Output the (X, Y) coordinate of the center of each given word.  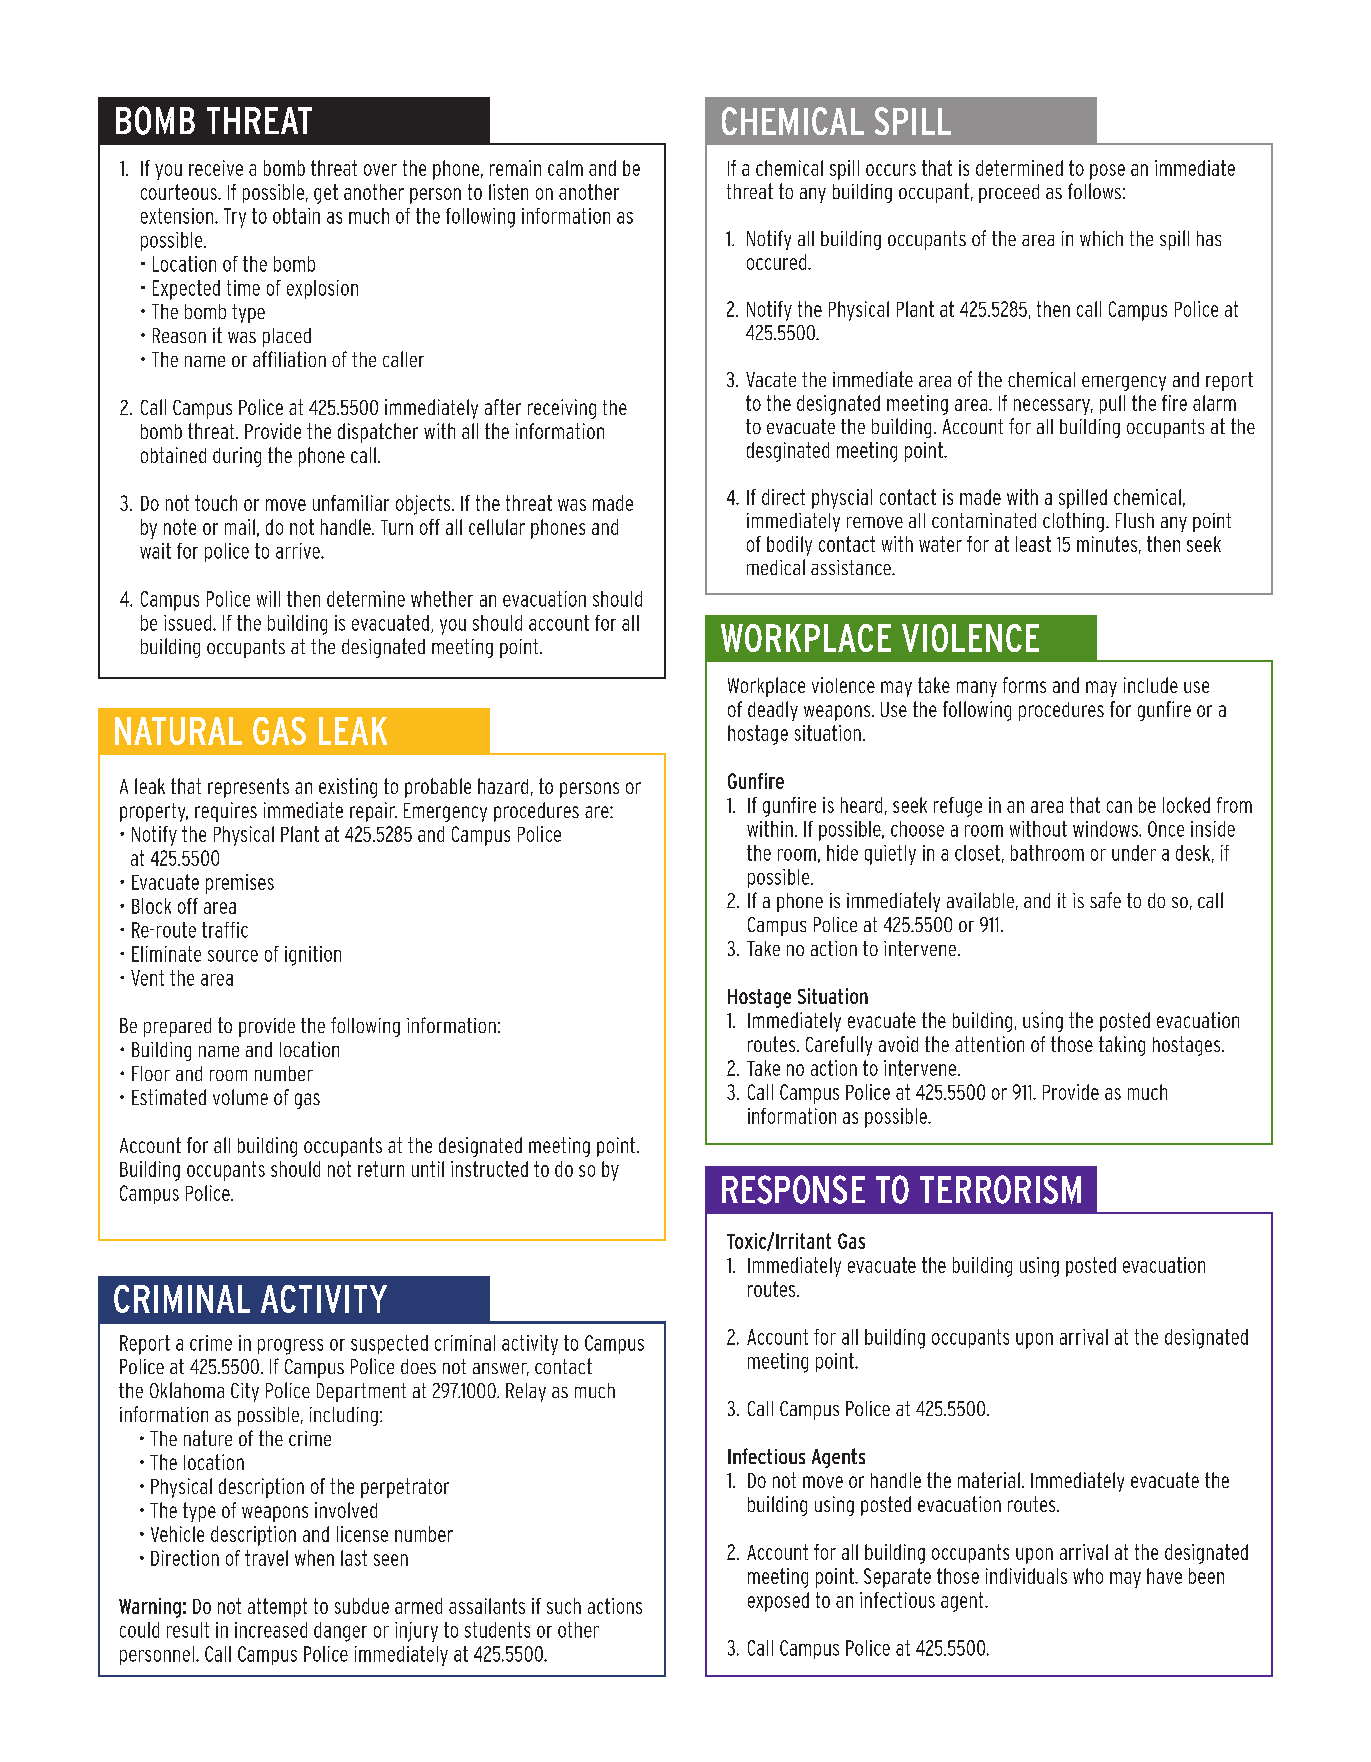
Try (235, 218)
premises (240, 884)
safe (1105, 900)
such (564, 1606)
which (1101, 238)
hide (842, 853)
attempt (277, 1607)
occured (778, 262)
